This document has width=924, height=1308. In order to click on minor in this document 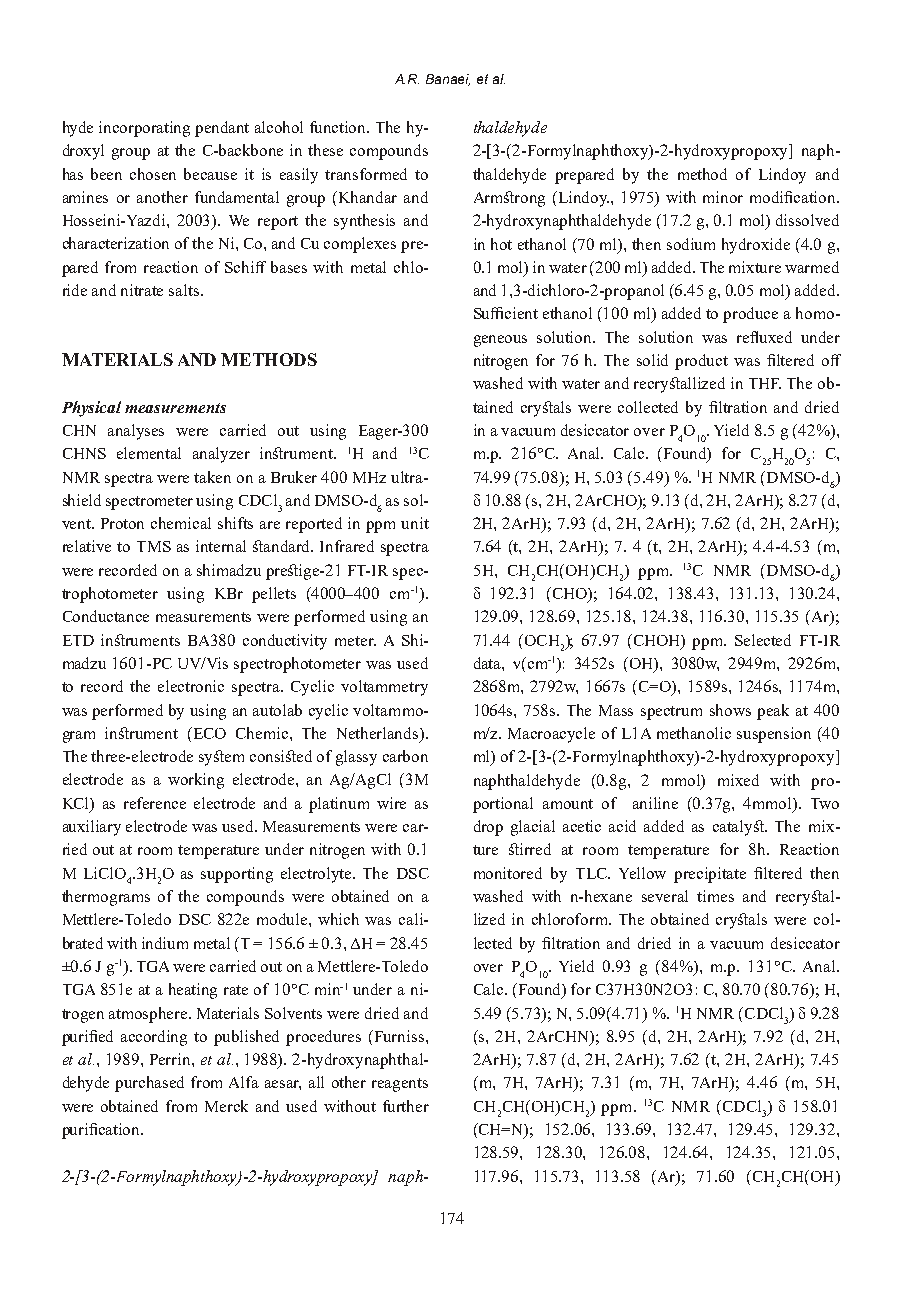, I will do `click(723, 197)`.
